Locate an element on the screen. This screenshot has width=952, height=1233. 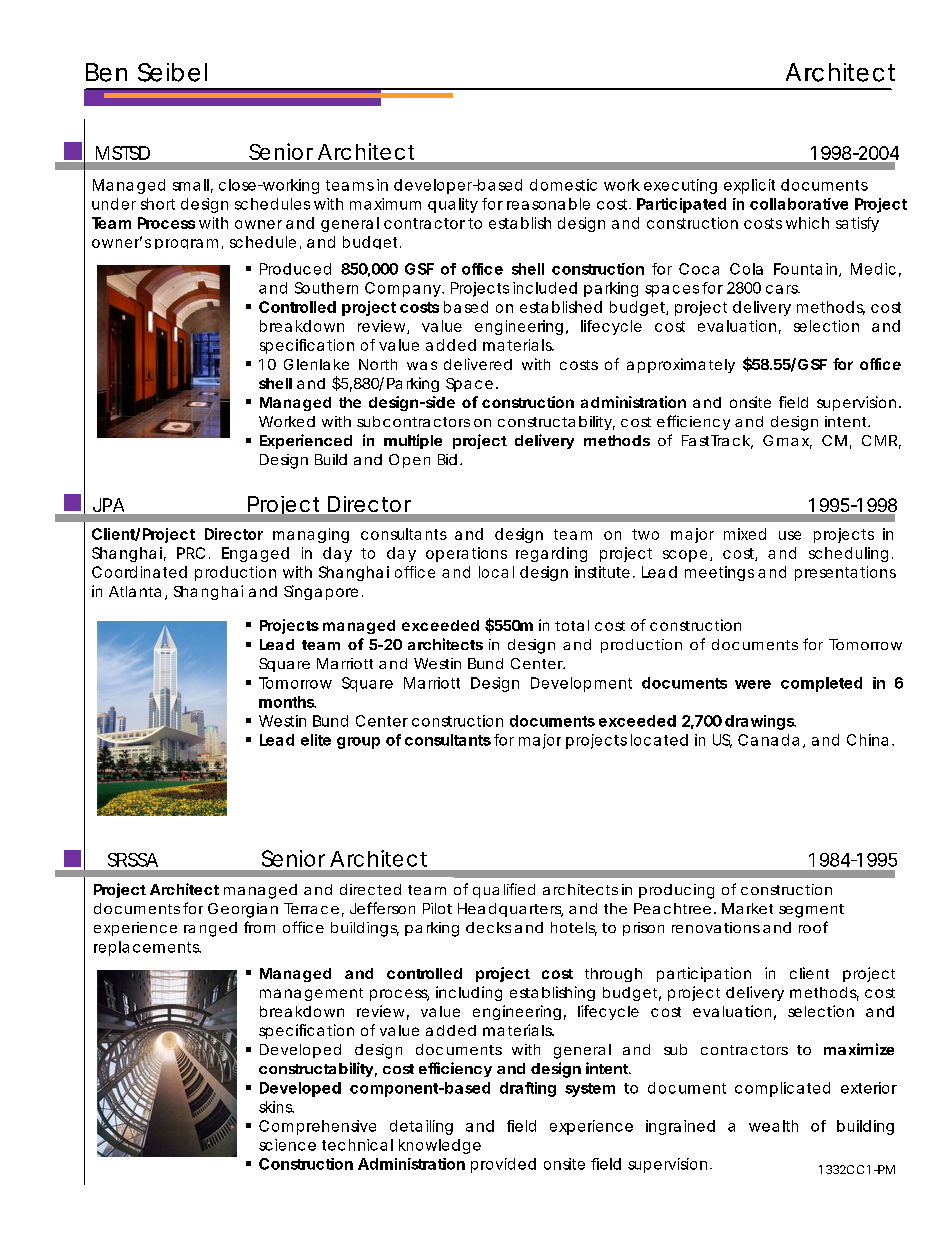
explicit is located at coordinates (749, 186).
